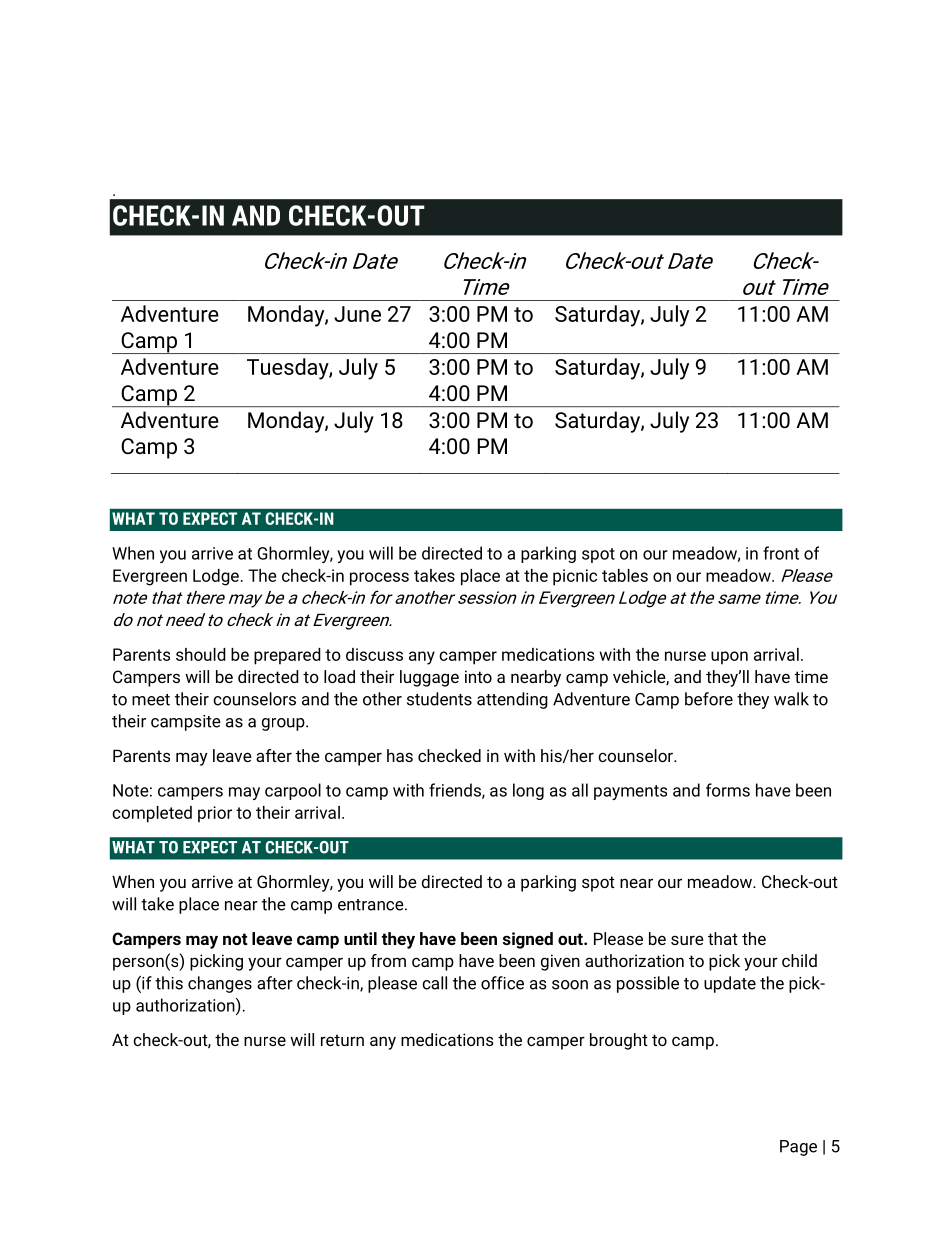 The image size is (952, 1233). What do you see at coordinates (528, 791) in the image?
I see `long` at bounding box center [528, 791].
